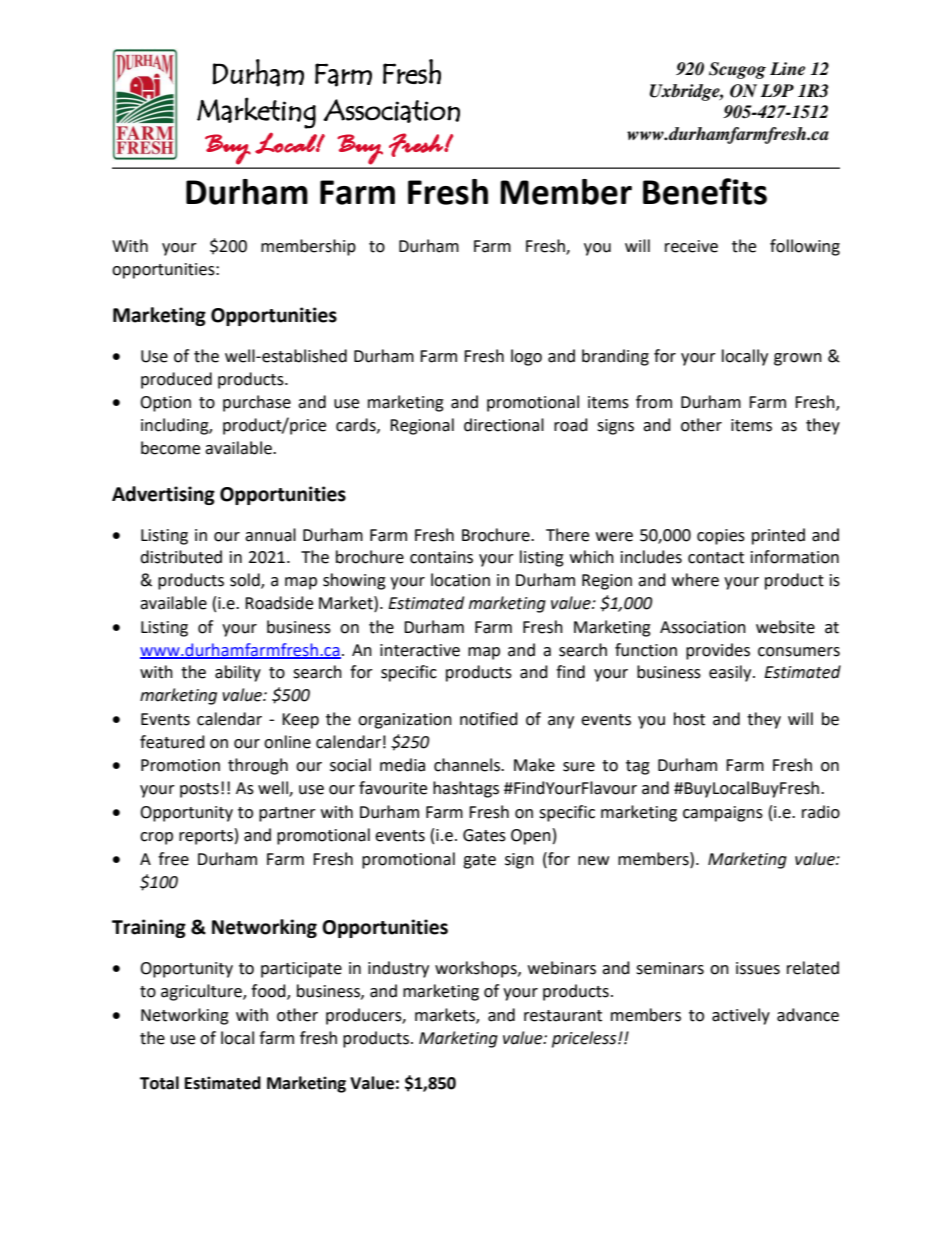 Image resolution: width=952 pixels, height=1233 pixels. What do you see at coordinates (798, 359) in the document?
I see `grown` at bounding box center [798, 359].
